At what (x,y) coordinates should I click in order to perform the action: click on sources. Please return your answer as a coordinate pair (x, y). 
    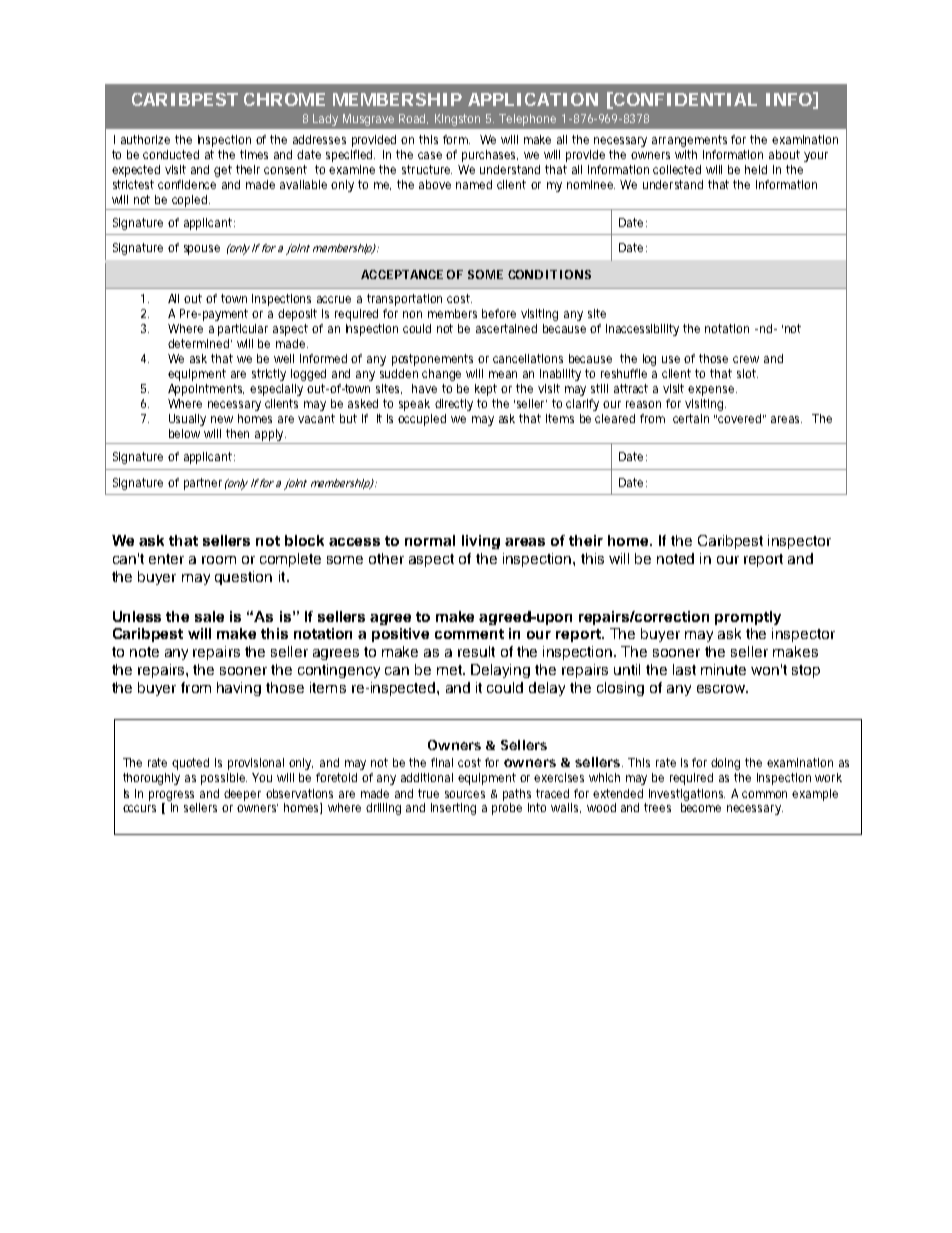
    Looking at the image, I should click on (465, 794).
